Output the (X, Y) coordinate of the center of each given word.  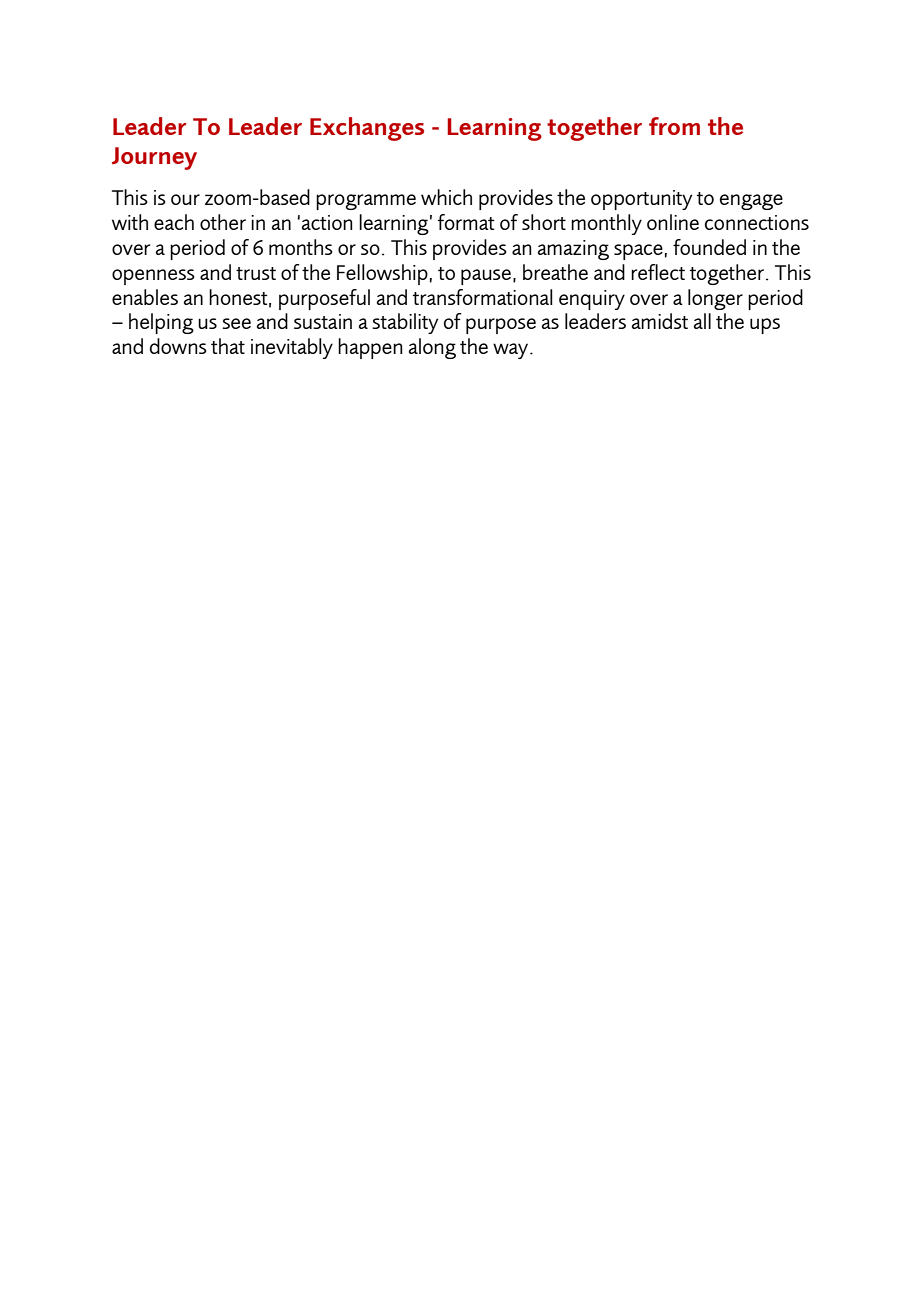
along (432, 348)
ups (765, 326)
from (674, 126)
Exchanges (367, 129)
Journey (154, 158)
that (228, 346)
